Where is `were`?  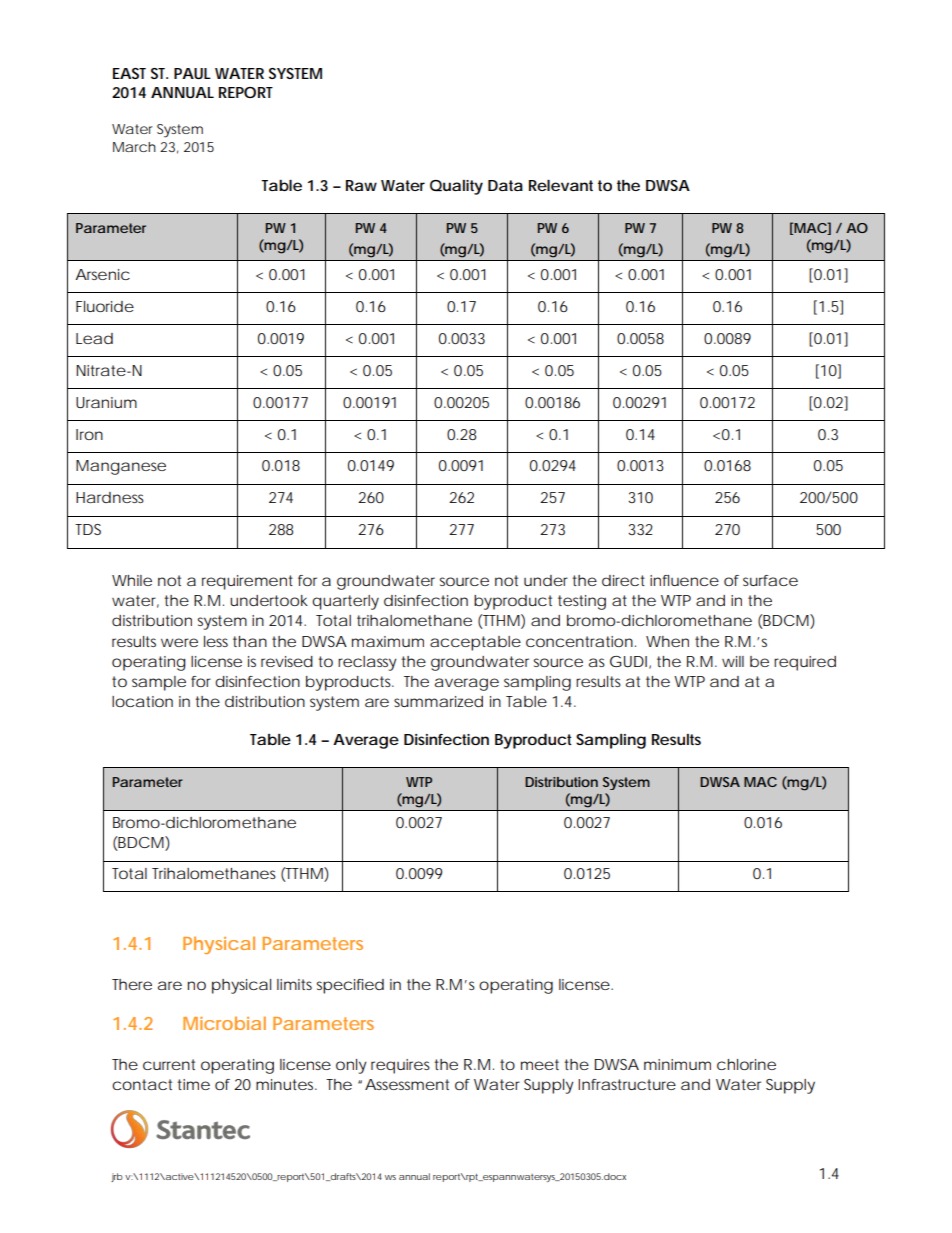 were is located at coordinates (179, 642).
